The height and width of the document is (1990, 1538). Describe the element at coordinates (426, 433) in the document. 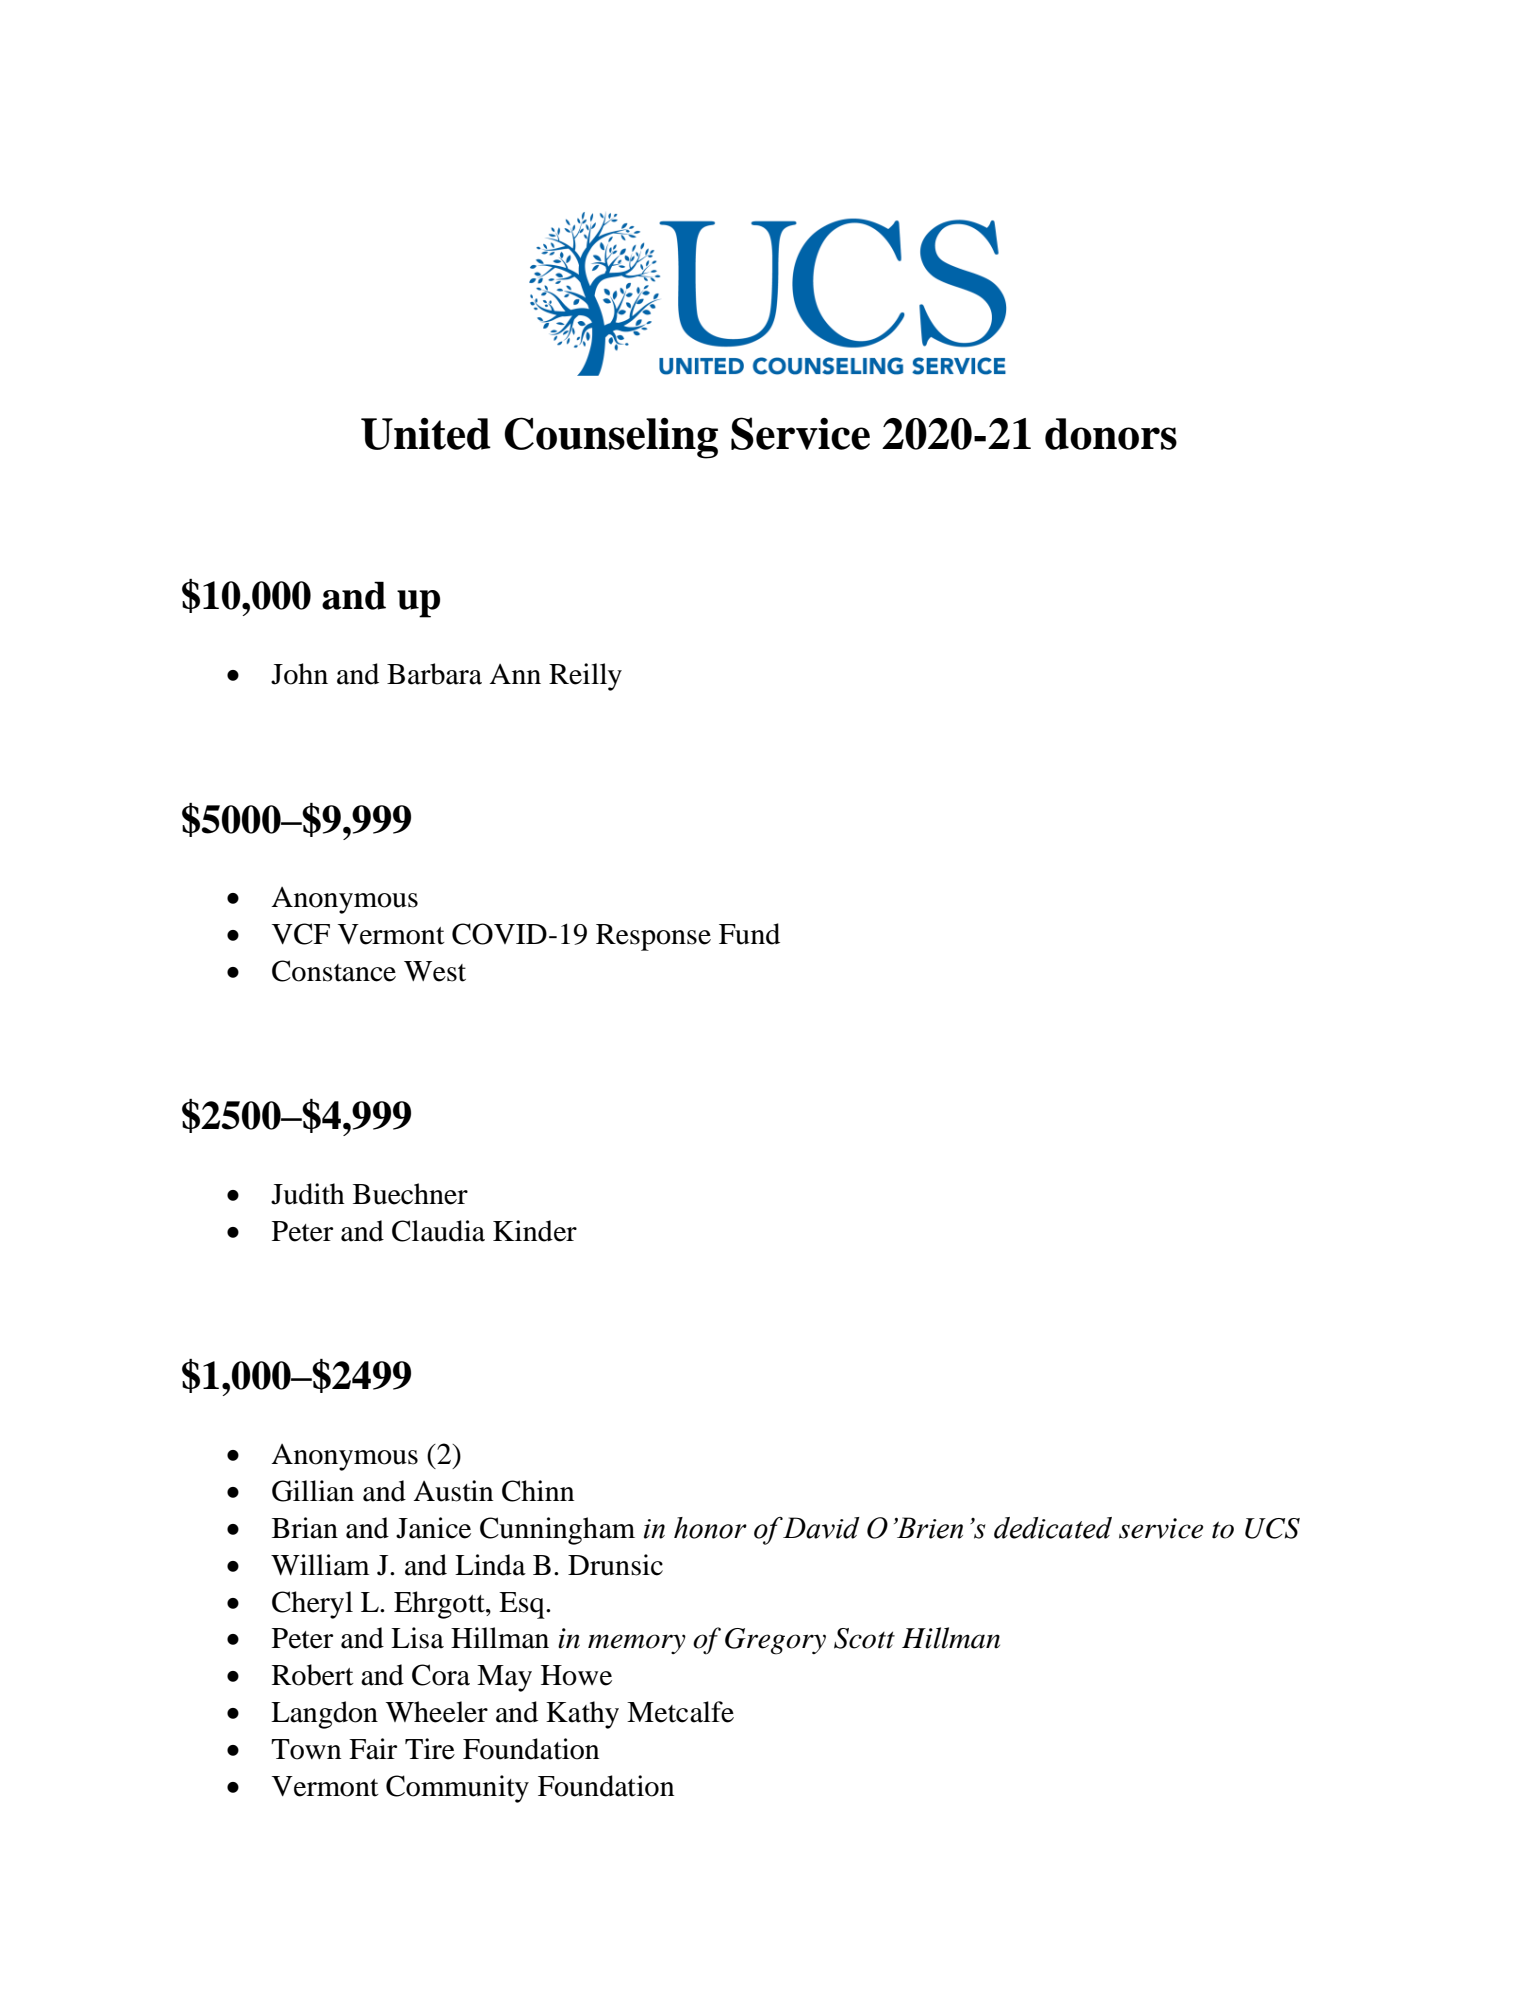

I see `United` at that location.
